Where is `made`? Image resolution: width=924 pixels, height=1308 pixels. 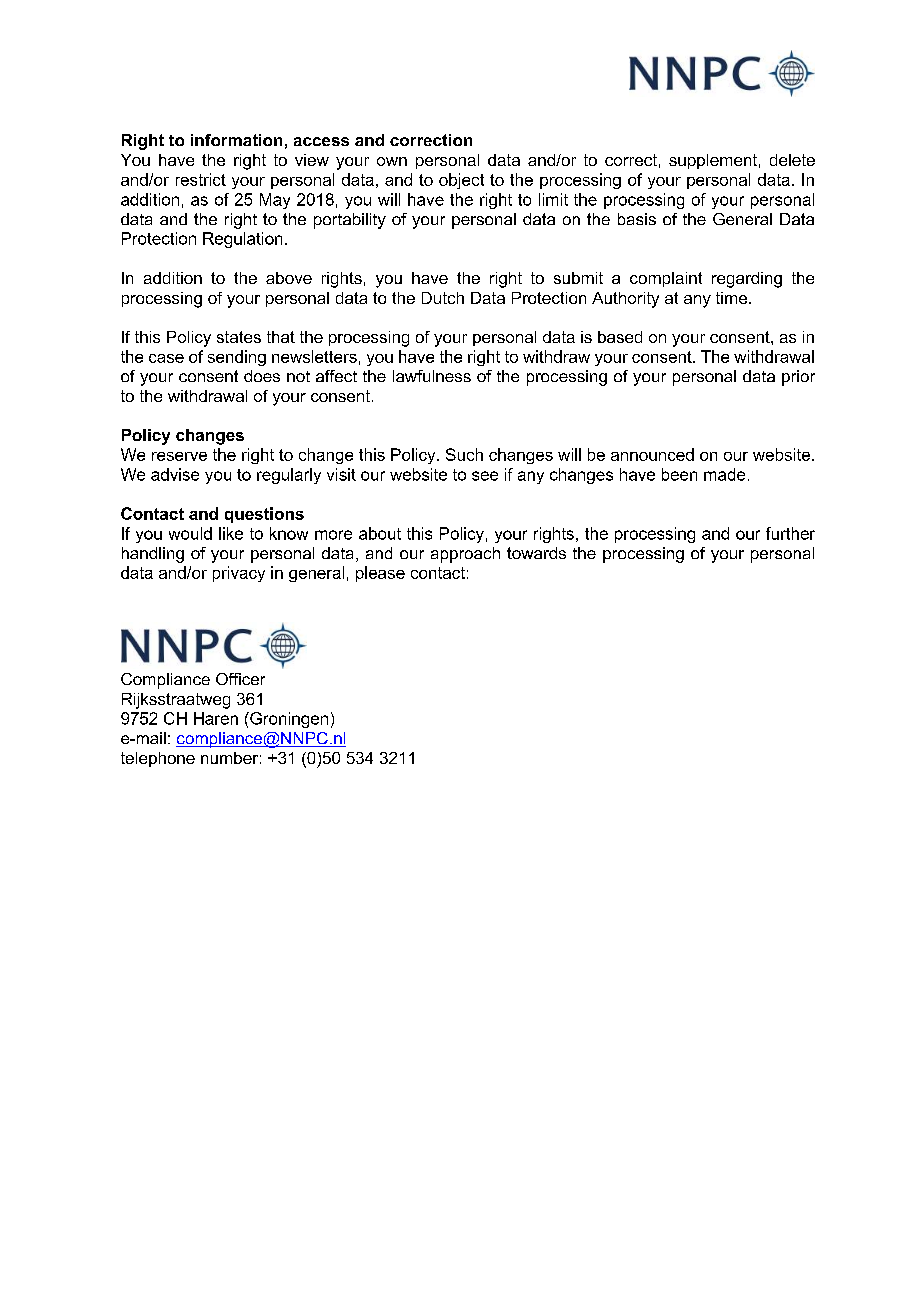
made is located at coordinates (724, 474).
